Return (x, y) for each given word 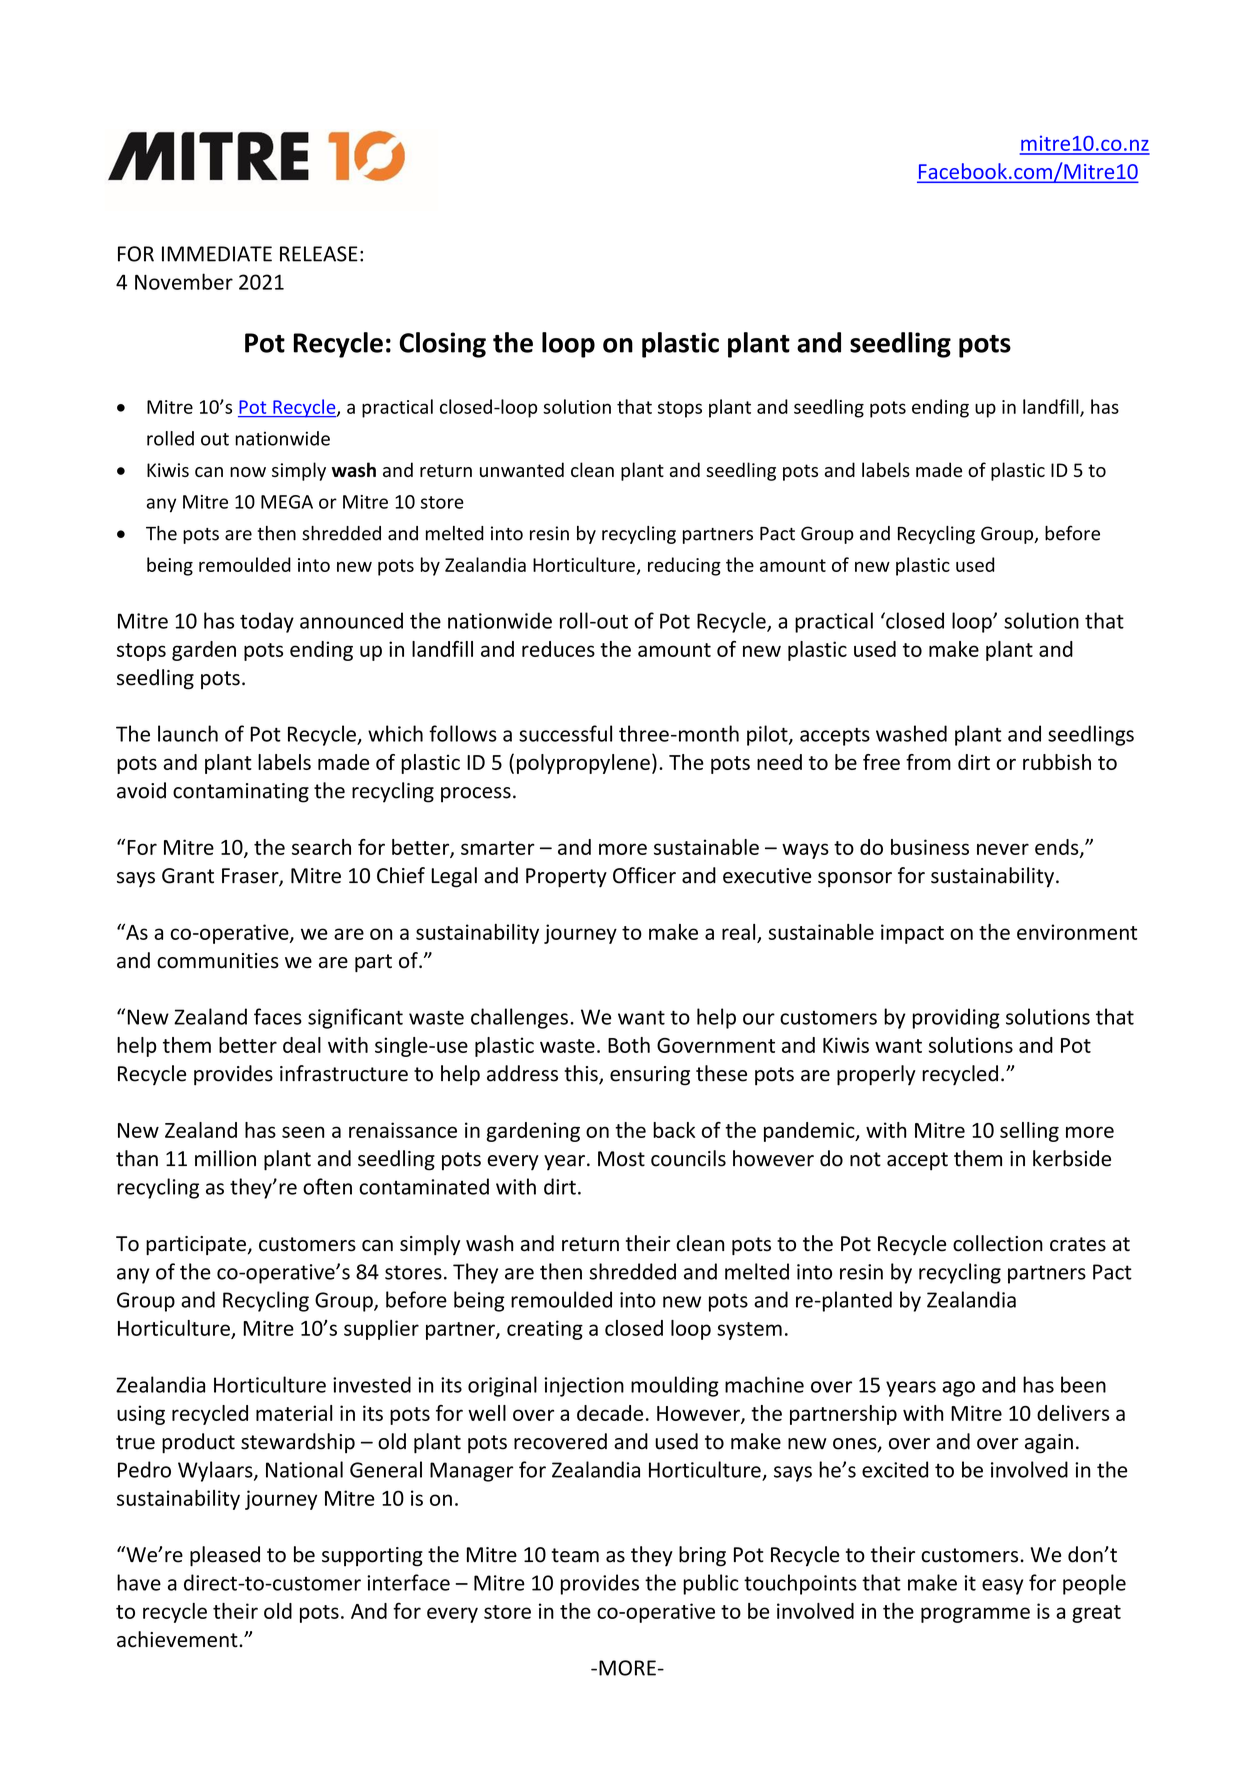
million (225, 1158)
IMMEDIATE (217, 254)
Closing (442, 345)
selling (1029, 1132)
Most (621, 1159)
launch (188, 733)
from (928, 762)
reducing (684, 566)
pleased (225, 1556)
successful (565, 733)
